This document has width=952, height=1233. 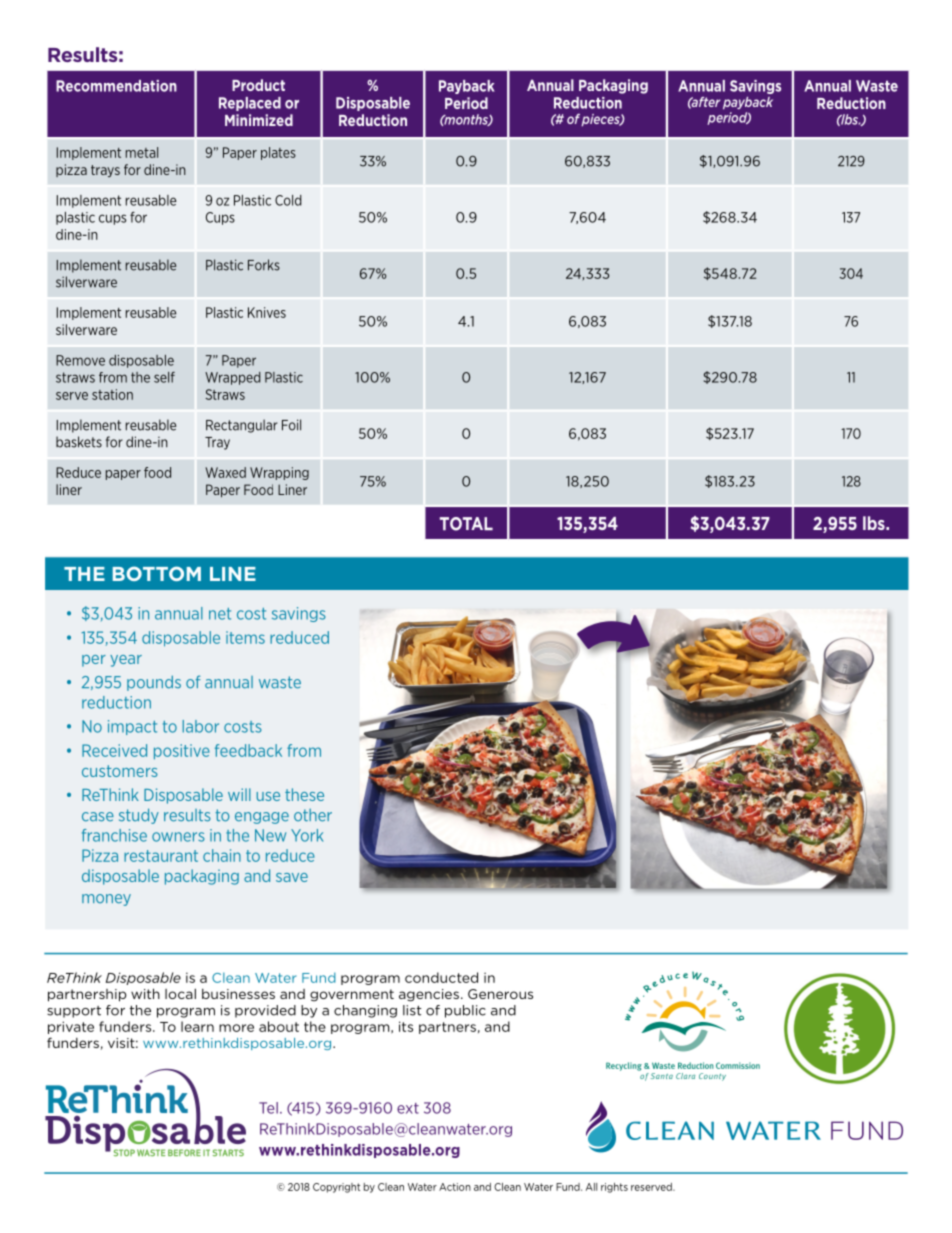 I want to click on All, so click(x=591, y=1187).
